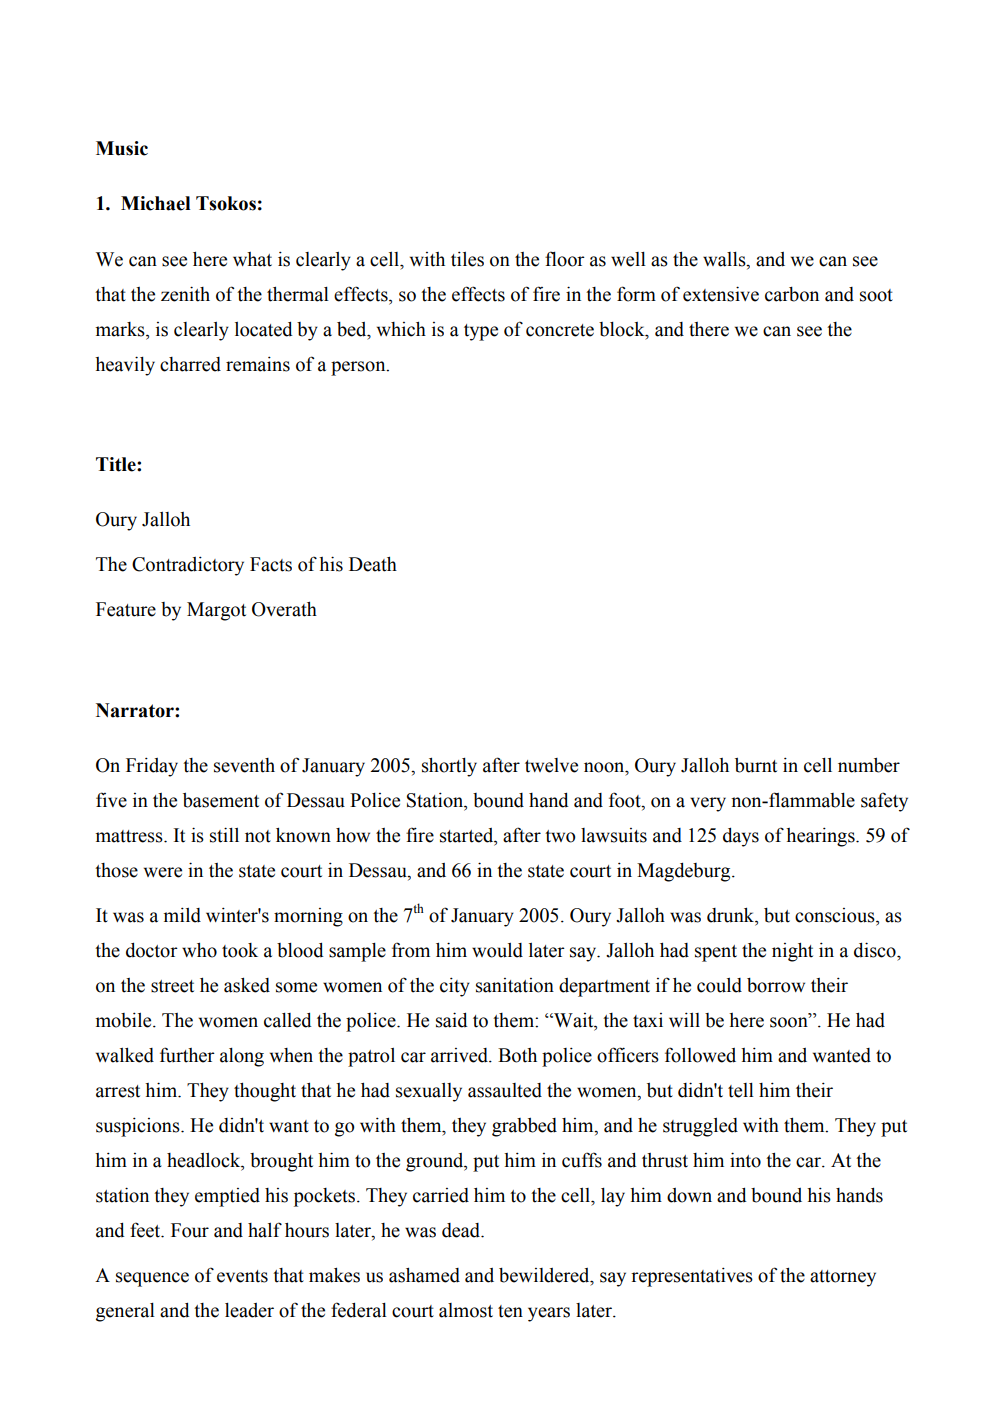 Image resolution: width=1006 pixels, height=1423 pixels. I want to click on burnt, so click(756, 765).
